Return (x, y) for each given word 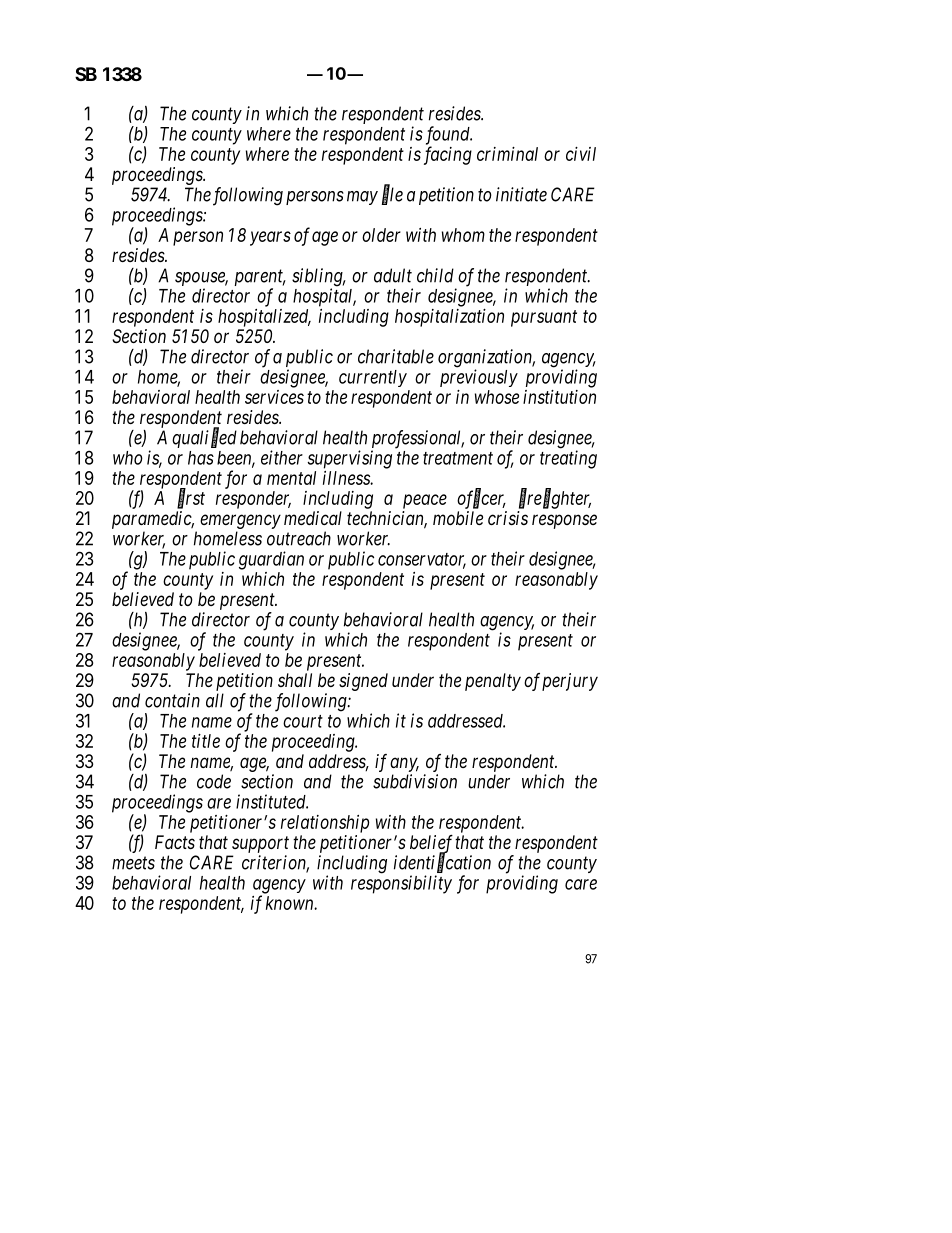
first (191, 499)
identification (442, 863)
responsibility (401, 884)
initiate (521, 194)
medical (313, 518)
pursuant (544, 318)
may (362, 198)
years (270, 238)
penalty (493, 682)
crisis (508, 518)
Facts (175, 842)
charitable (396, 356)
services (274, 397)
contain (172, 700)
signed (363, 682)
